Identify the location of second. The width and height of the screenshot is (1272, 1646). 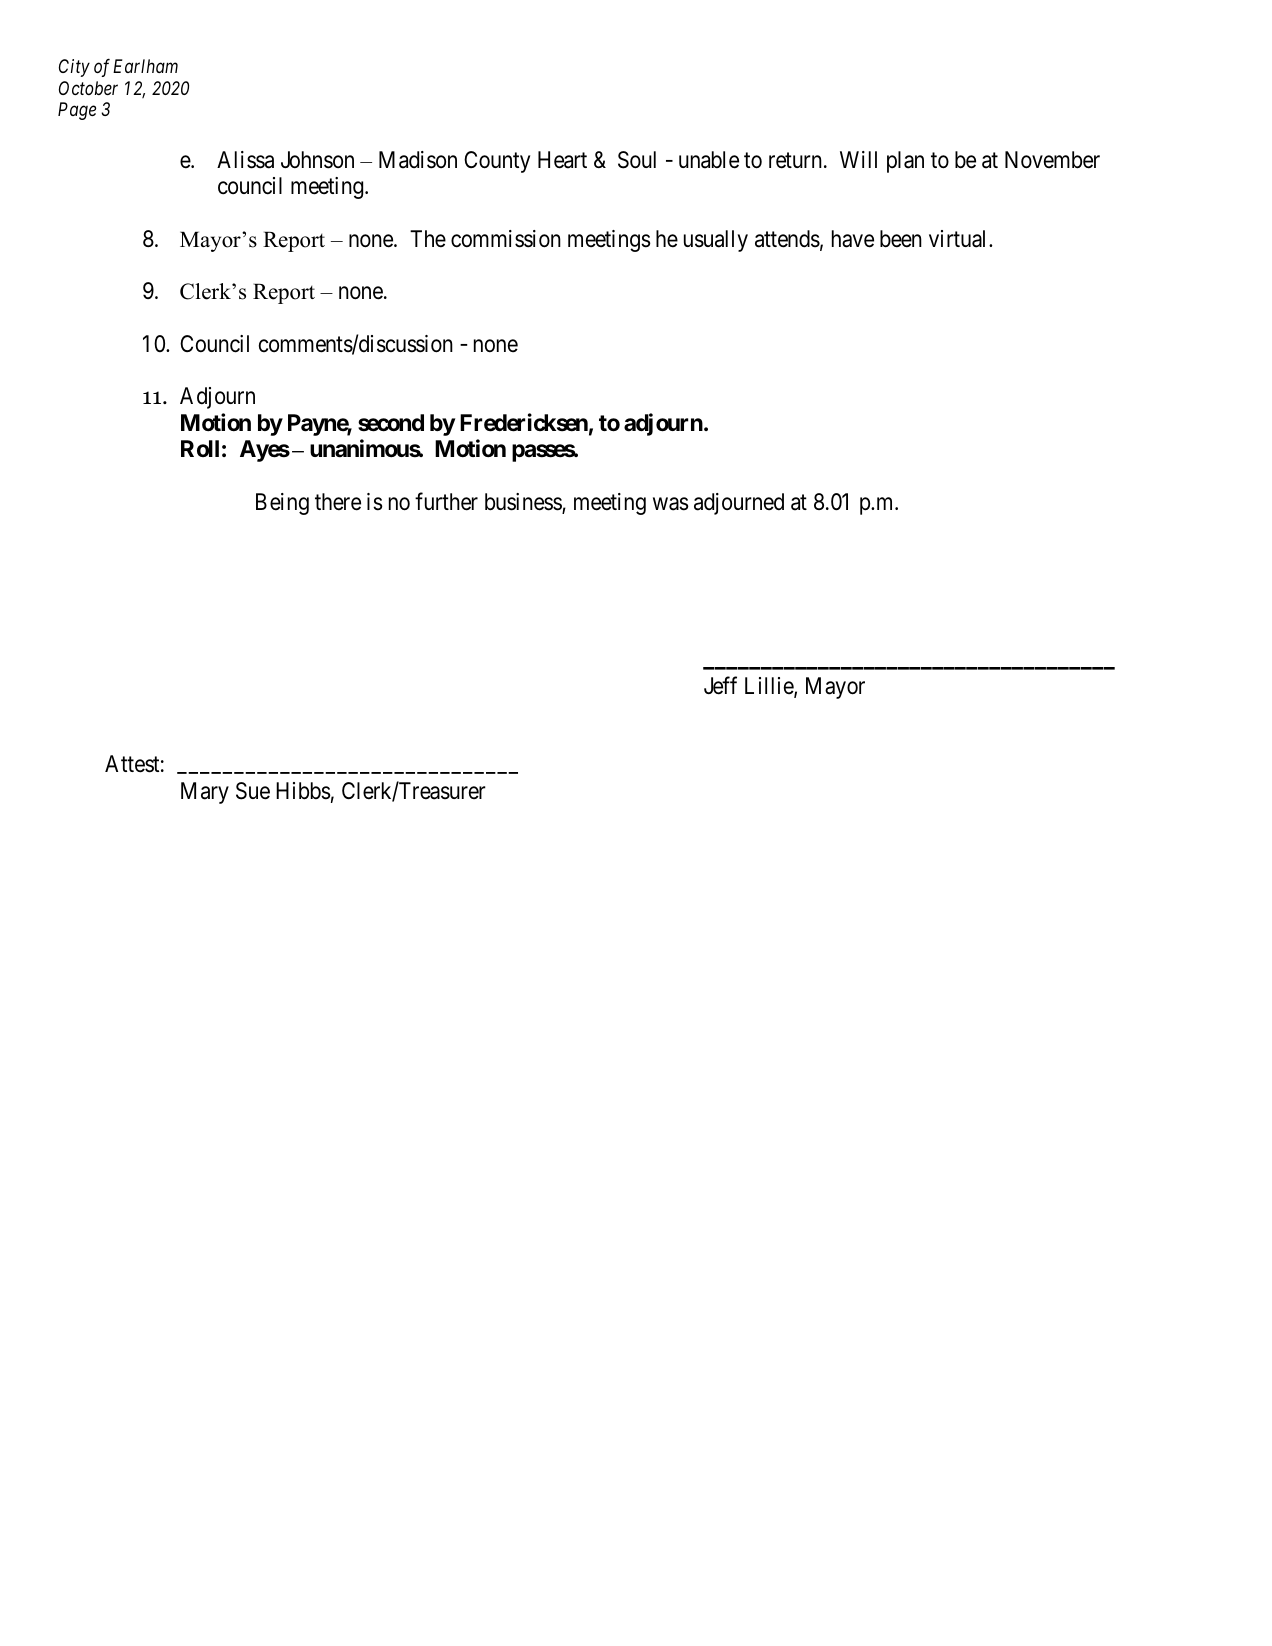
(391, 423).
